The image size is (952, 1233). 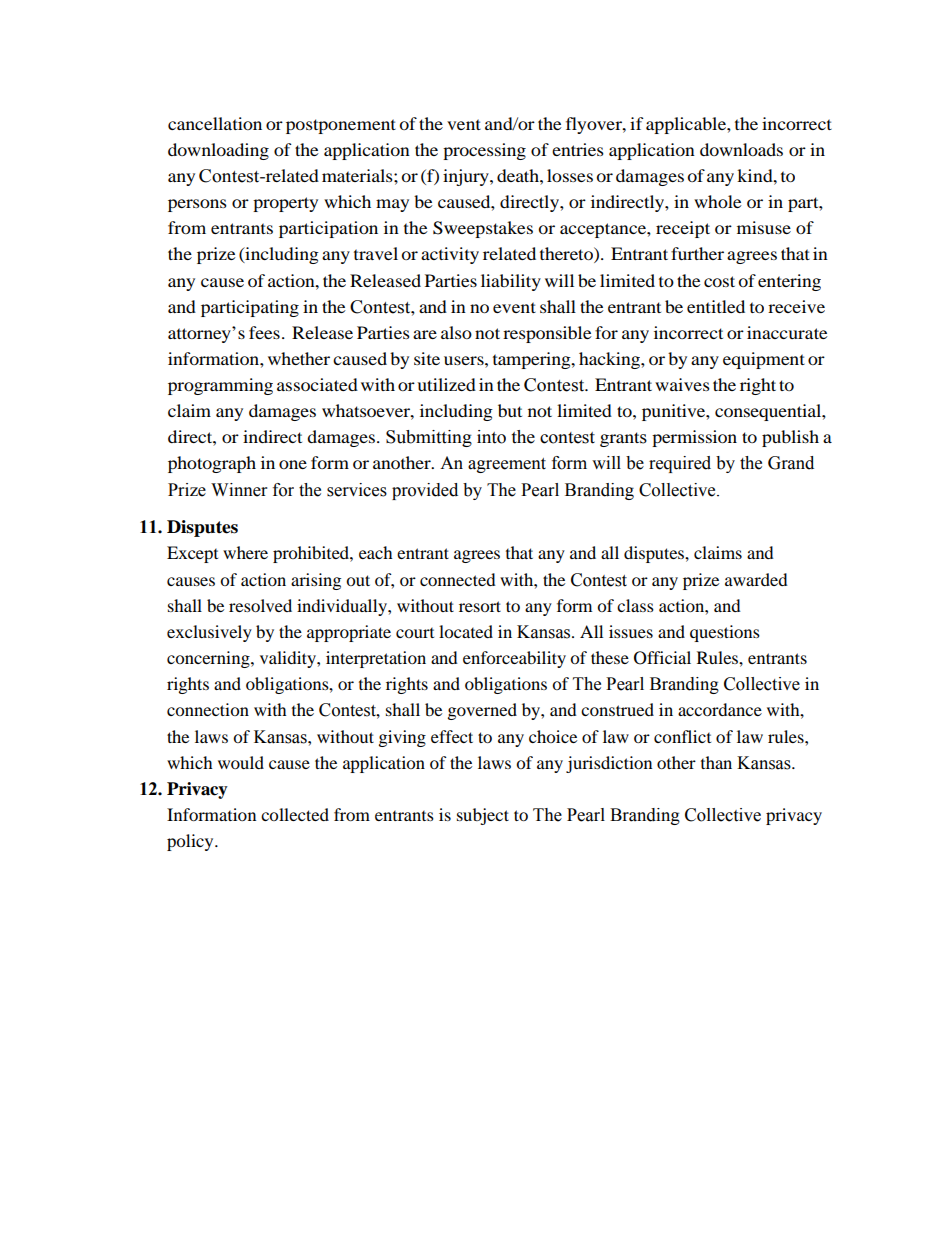 I want to click on downloads, so click(x=741, y=149).
